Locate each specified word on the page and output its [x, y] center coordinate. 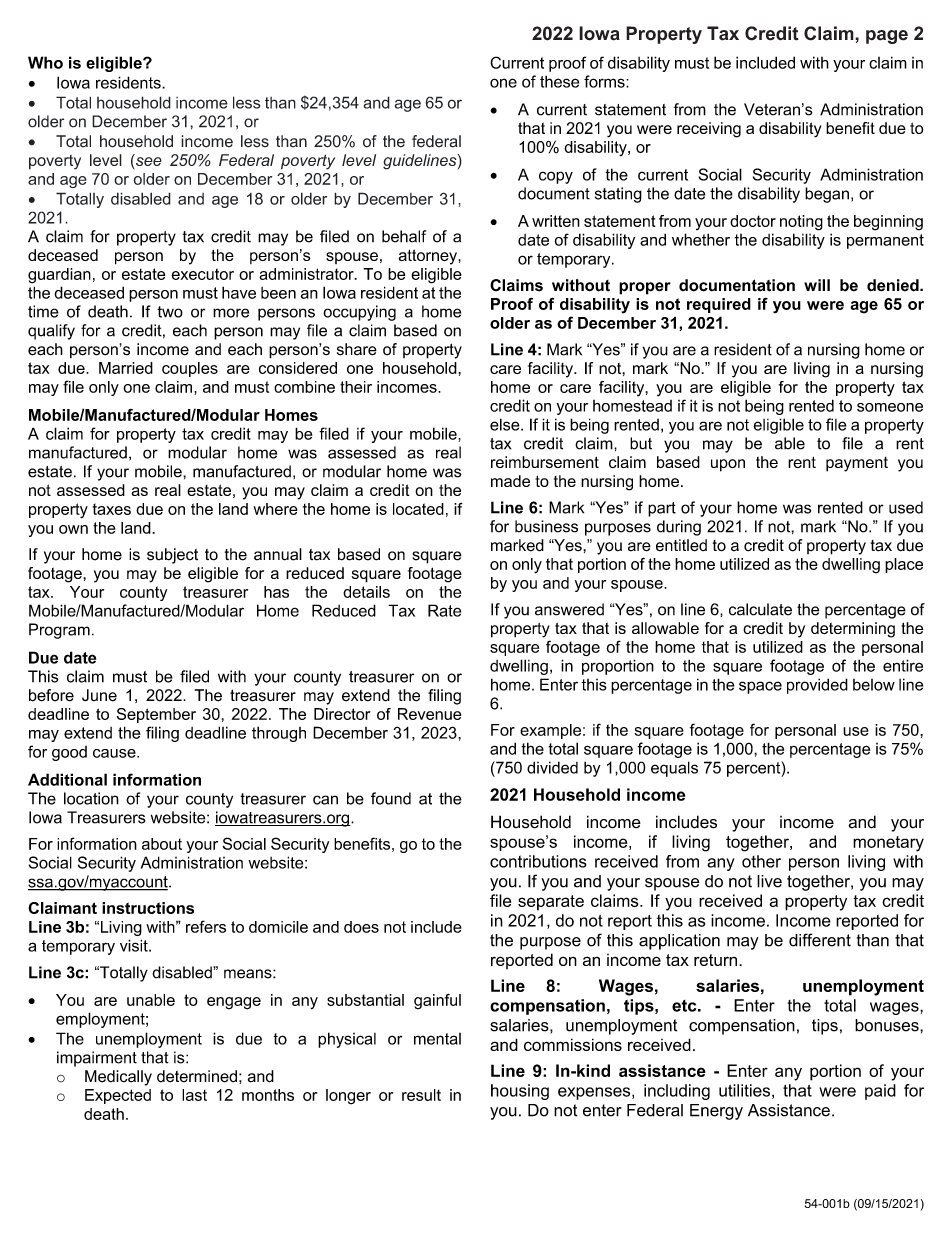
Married [126, 368]
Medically [118, 1078]
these [559, 81]
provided [817, 686]
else [506, 424]
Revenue [430, 714]
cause [115, 753]
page [887, 37]
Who [45, 62]
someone [890, 407]
